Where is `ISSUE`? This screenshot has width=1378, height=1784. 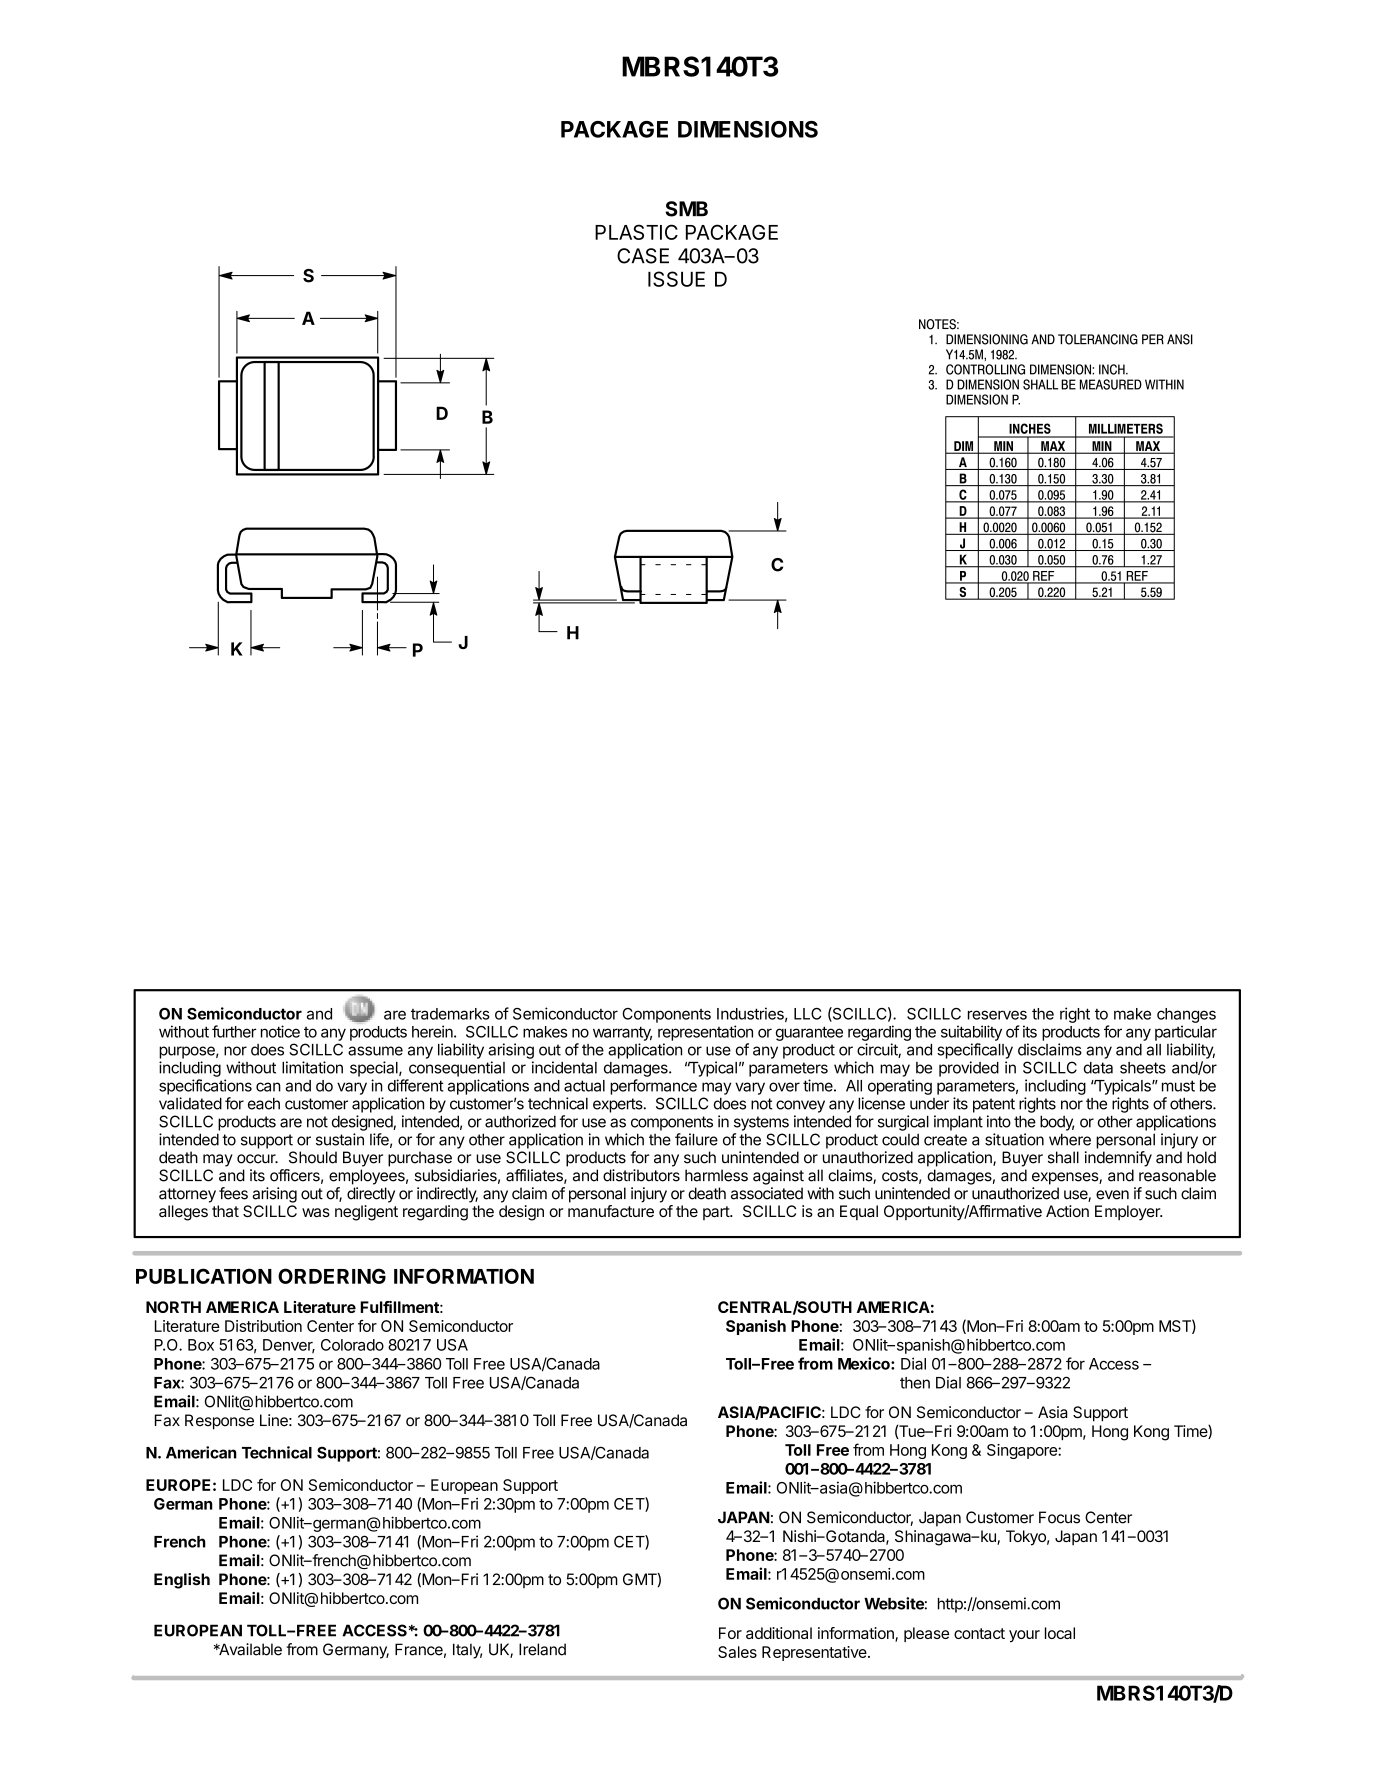 ISSUE is located at coordinates (676, 279).
